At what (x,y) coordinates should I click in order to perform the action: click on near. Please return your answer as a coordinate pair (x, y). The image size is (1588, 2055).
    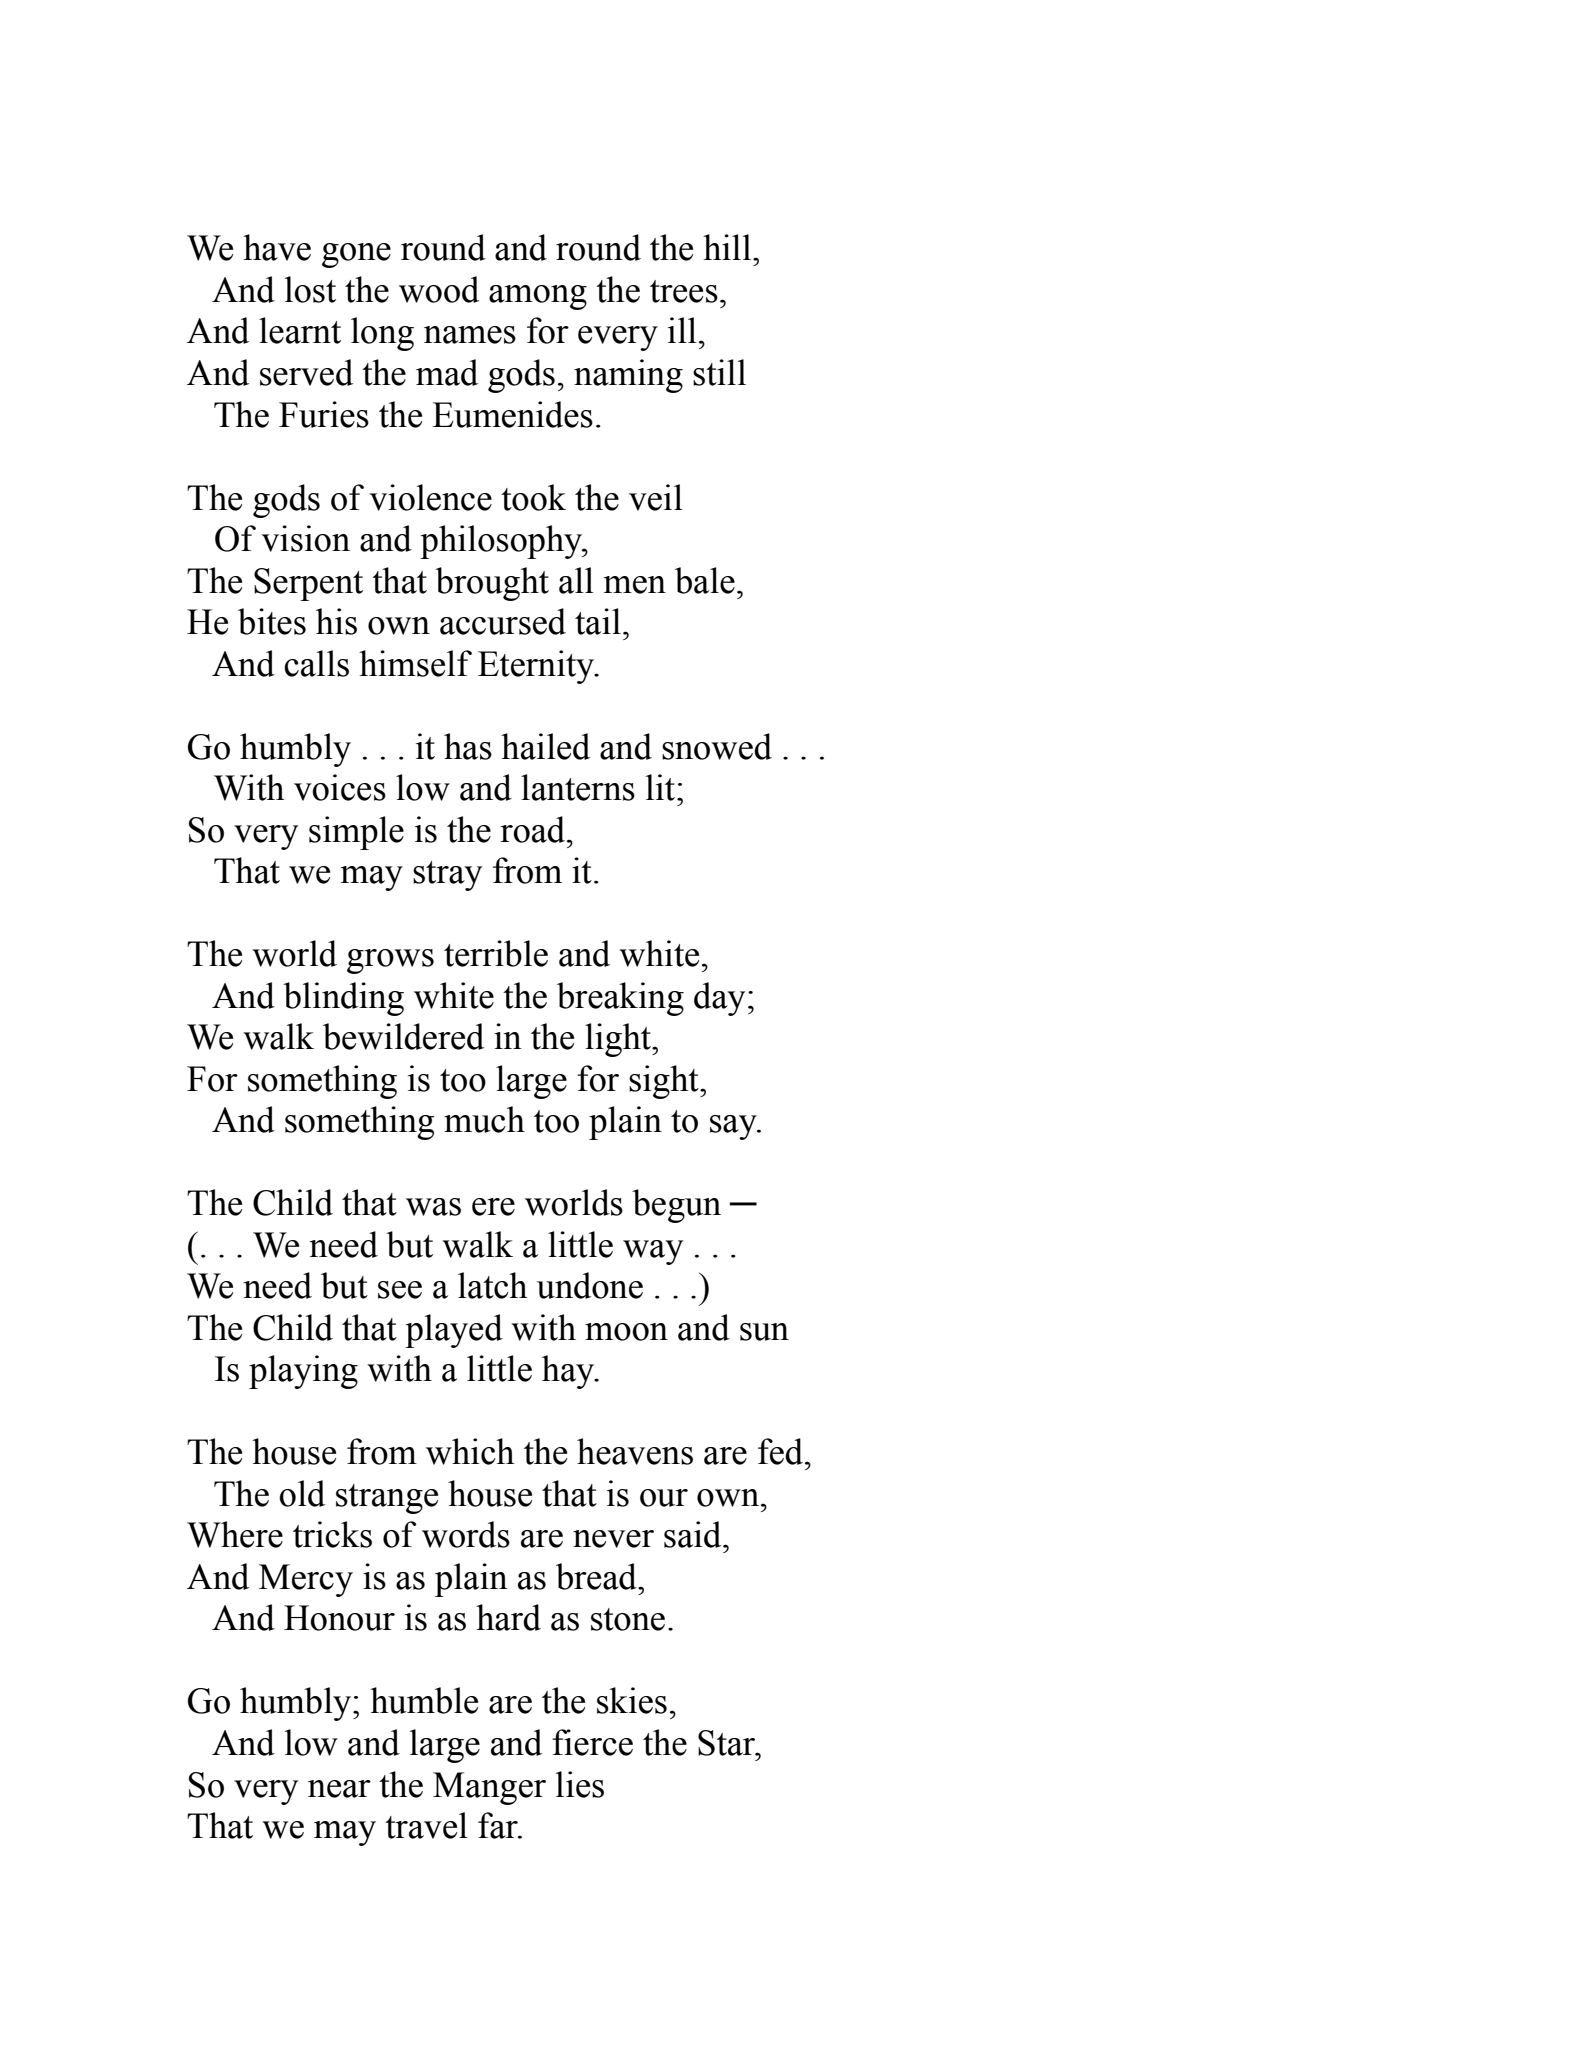
    Looking at the image, I should click on (339, 1789).
